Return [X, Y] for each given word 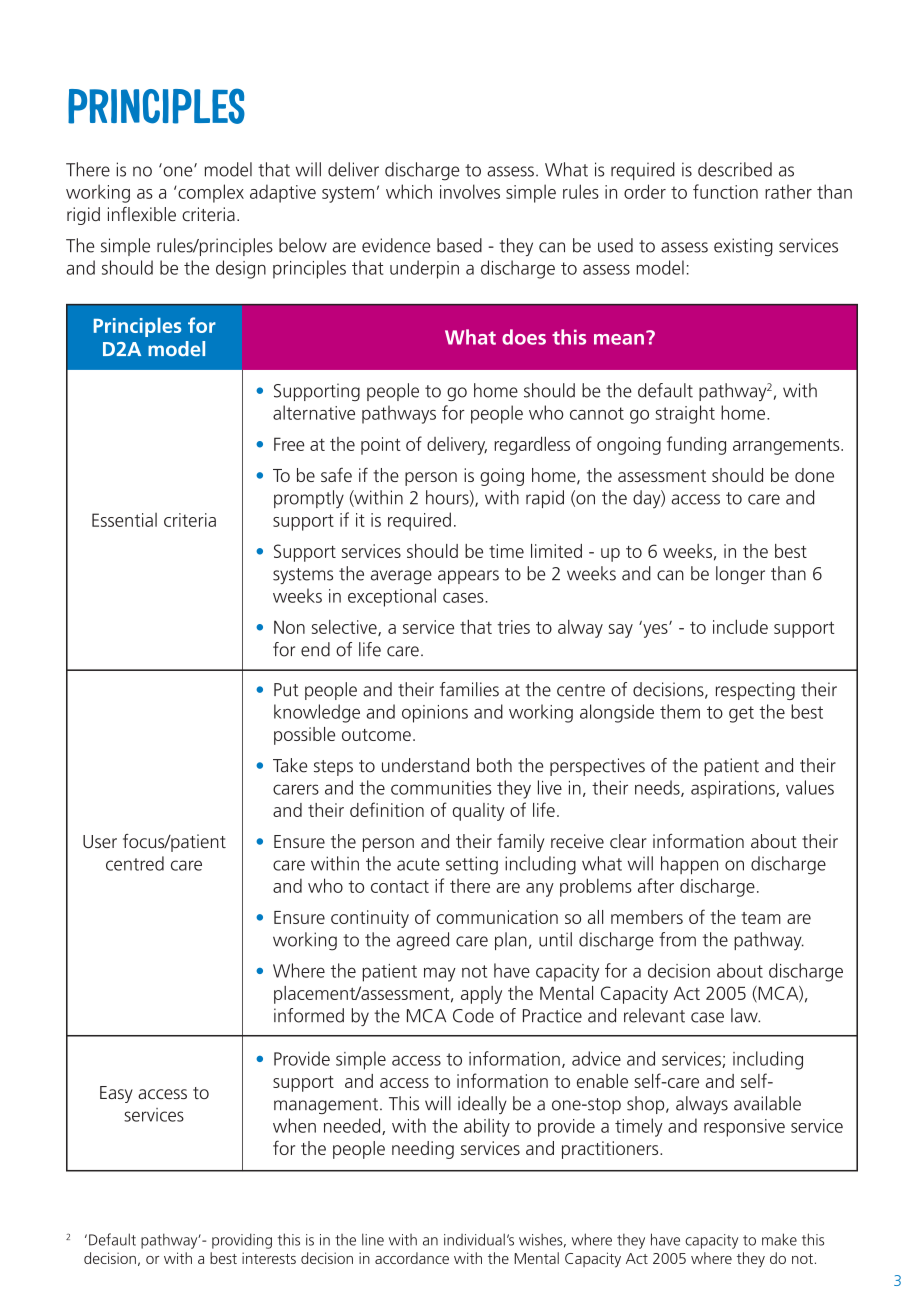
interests [269, 1258]
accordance [412, 1258]
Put [286, 690]
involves [470, 191]
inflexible [142, 214]
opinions [435, 714]
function [725, 191]
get [741, 714]
